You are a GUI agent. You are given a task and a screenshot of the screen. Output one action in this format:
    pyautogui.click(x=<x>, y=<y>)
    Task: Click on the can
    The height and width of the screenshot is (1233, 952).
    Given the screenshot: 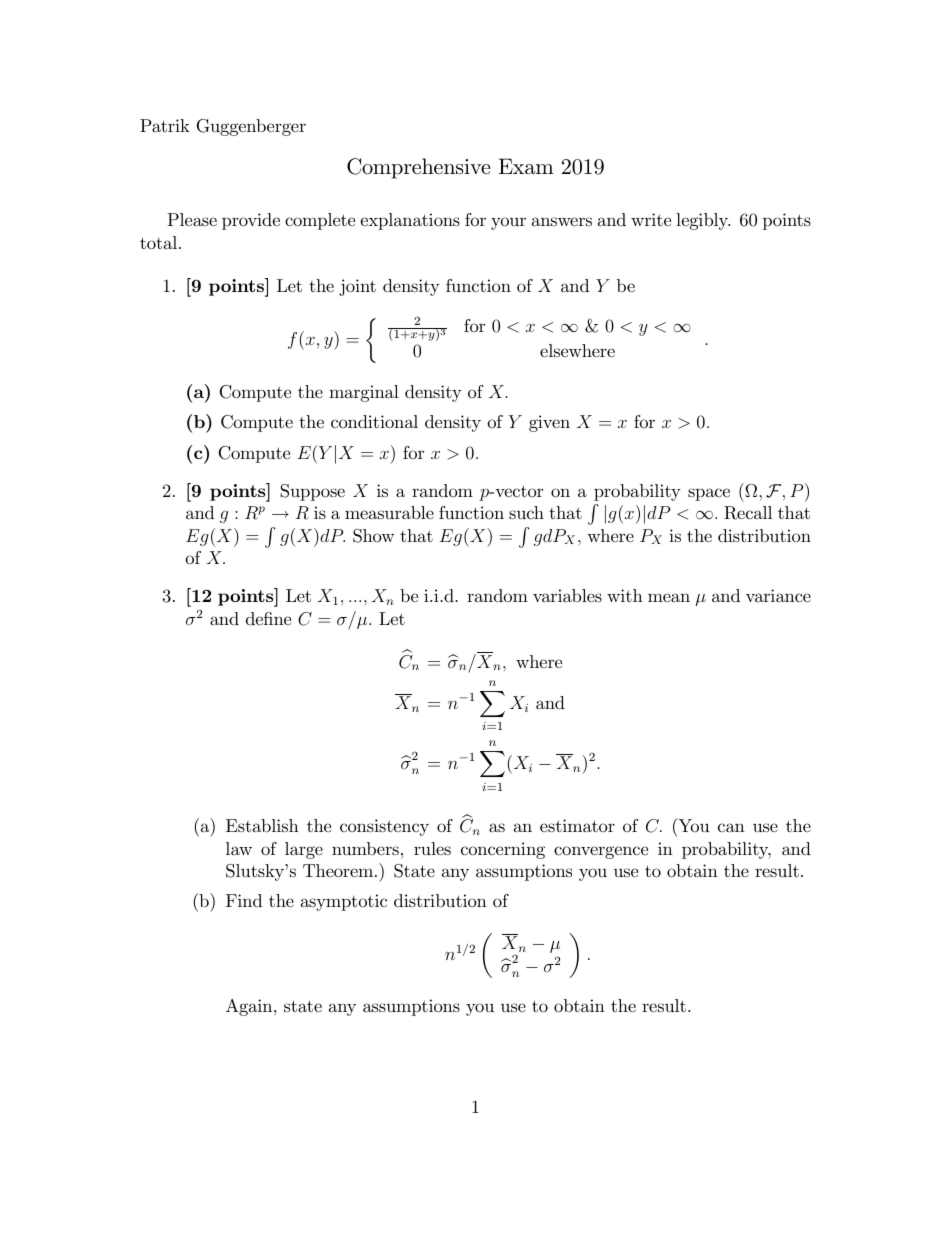 What is the action you would take?
    pyautogui.click(x=731, y=827)
